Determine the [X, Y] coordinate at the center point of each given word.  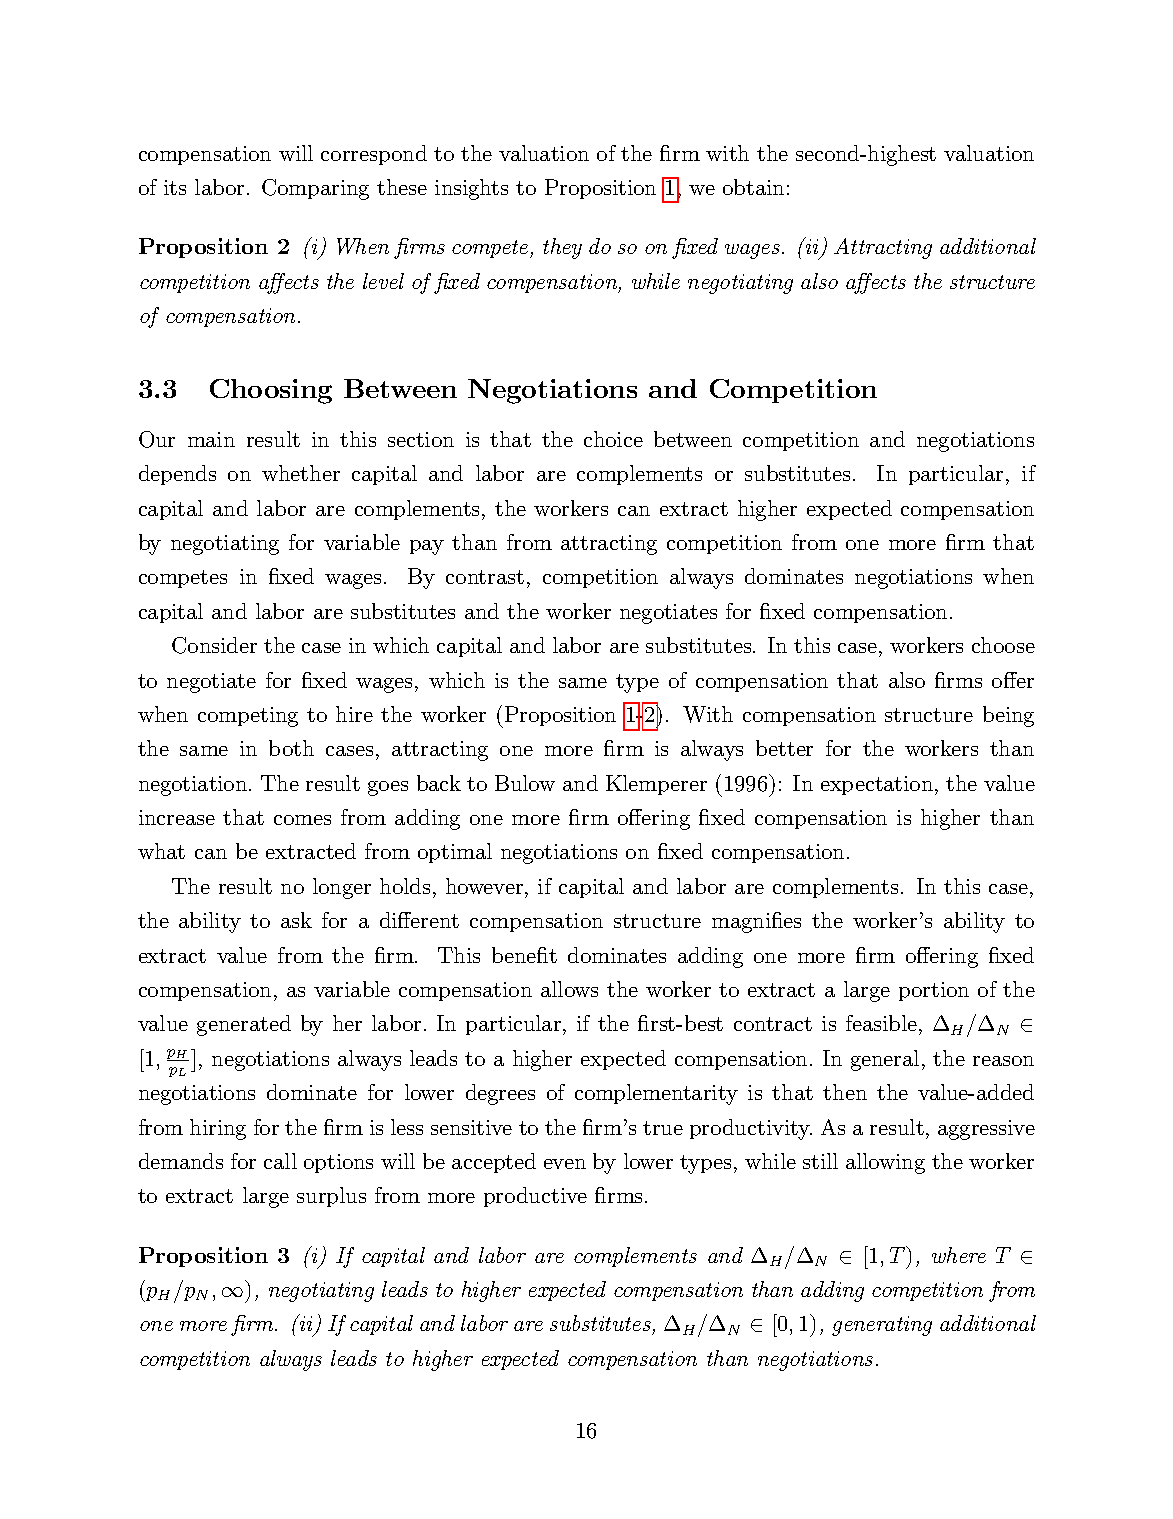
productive [535, 1197]
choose [1003, 645]
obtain [753, 187]
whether [301, 473]
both [291, 748]
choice [613, 439]
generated [244, 1025]
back [439, 783]
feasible [881, 1023]
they [562, 248]
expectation [878, 785]
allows [569, 989]
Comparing [315, 189]
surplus [331, 1197]
